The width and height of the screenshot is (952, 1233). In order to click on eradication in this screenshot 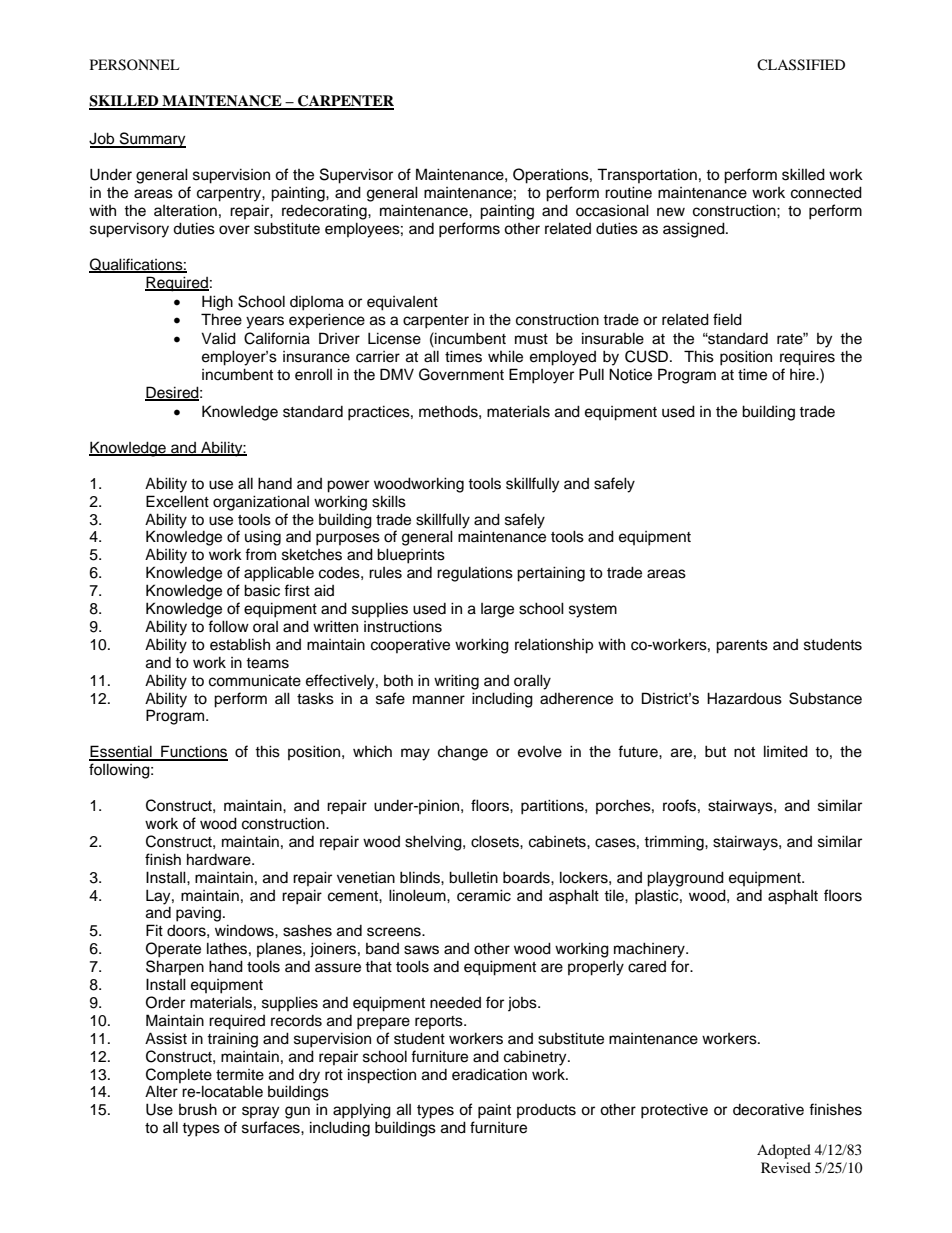, I will do `click(489, 1074)`.
